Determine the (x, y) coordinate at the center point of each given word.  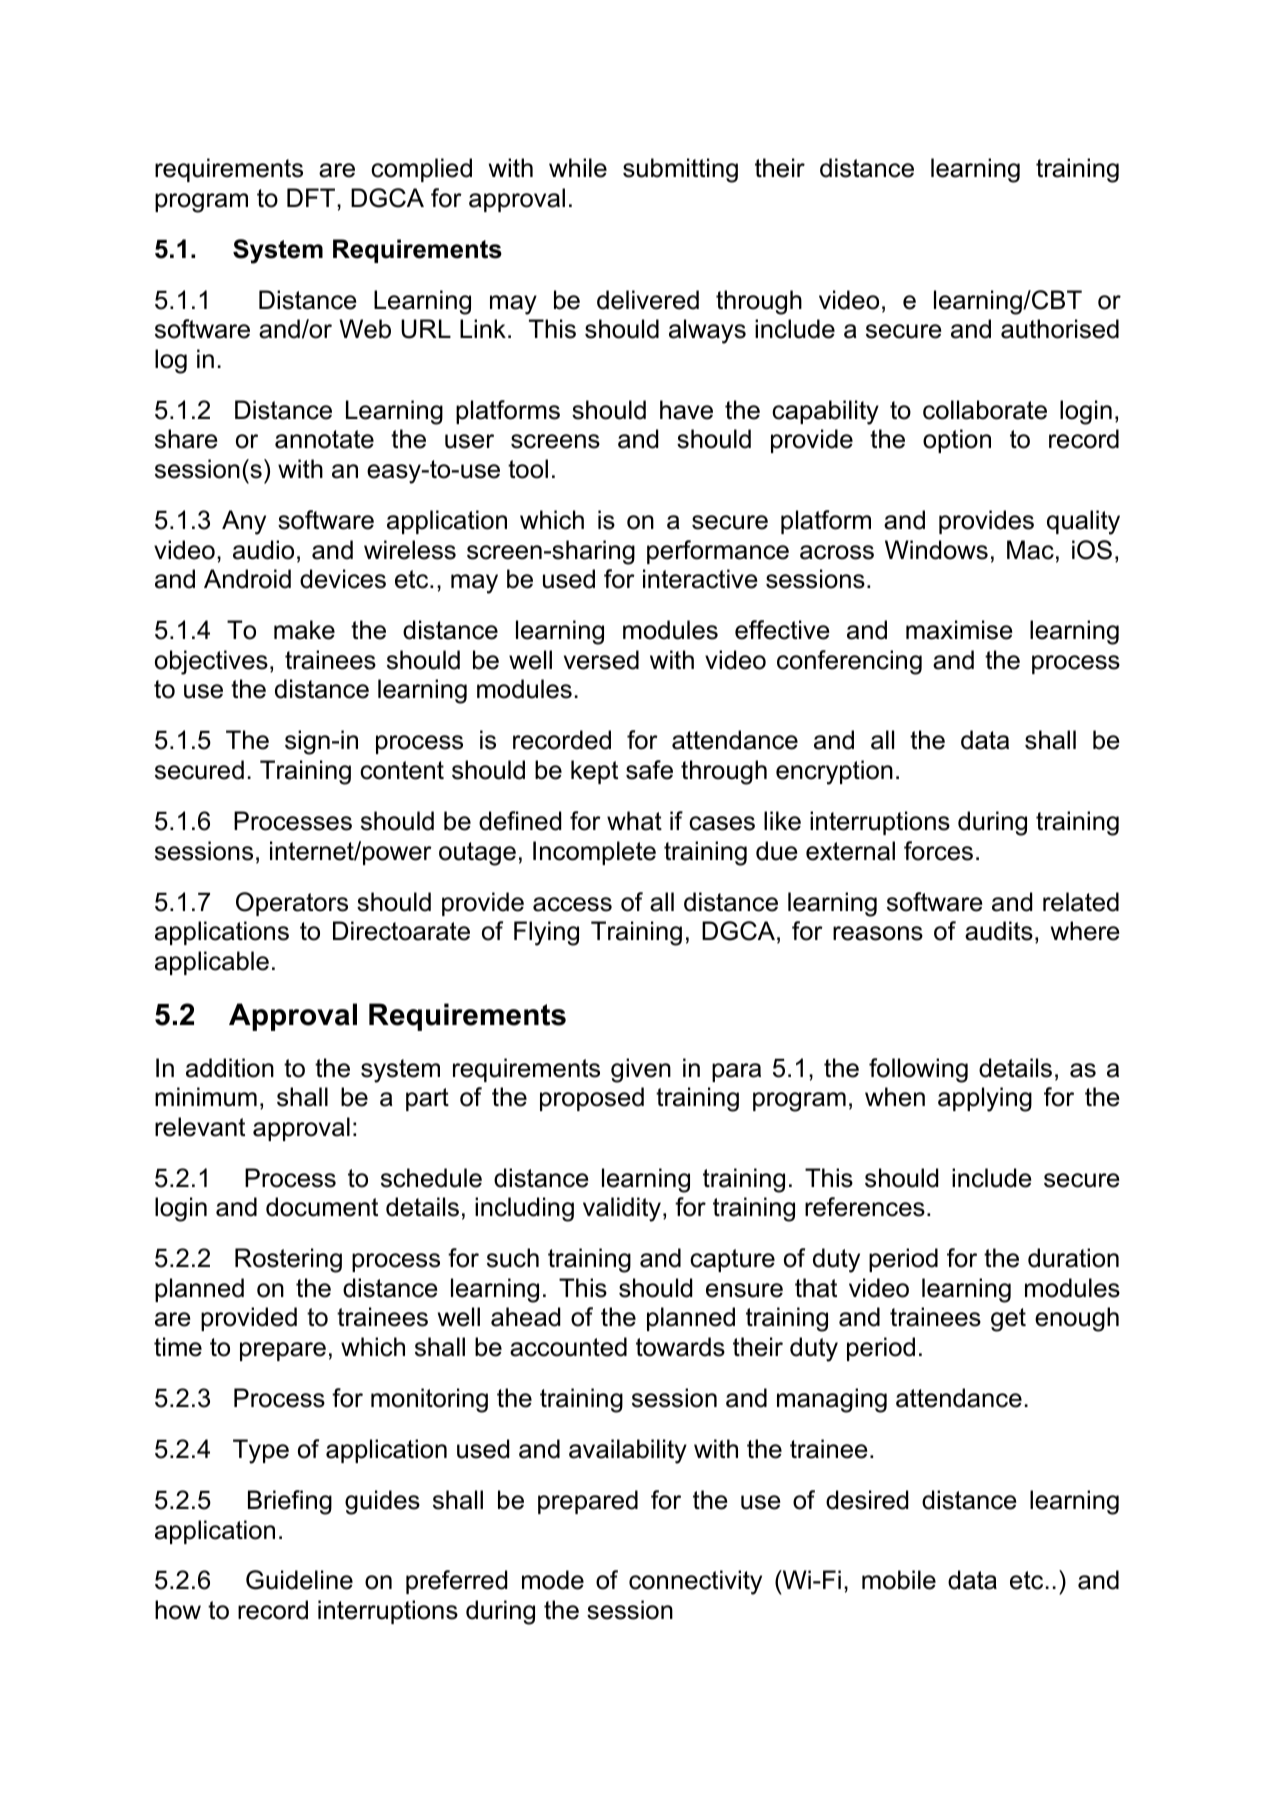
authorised (1060, 329)
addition (230, 1068)
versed (601, 660)
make (304, 630)
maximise (959, 630)
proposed (592, 1099)
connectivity (695, 1582)
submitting (680, 170)
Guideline (299, 1580)
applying (985, 1099)
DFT (311, 197)
